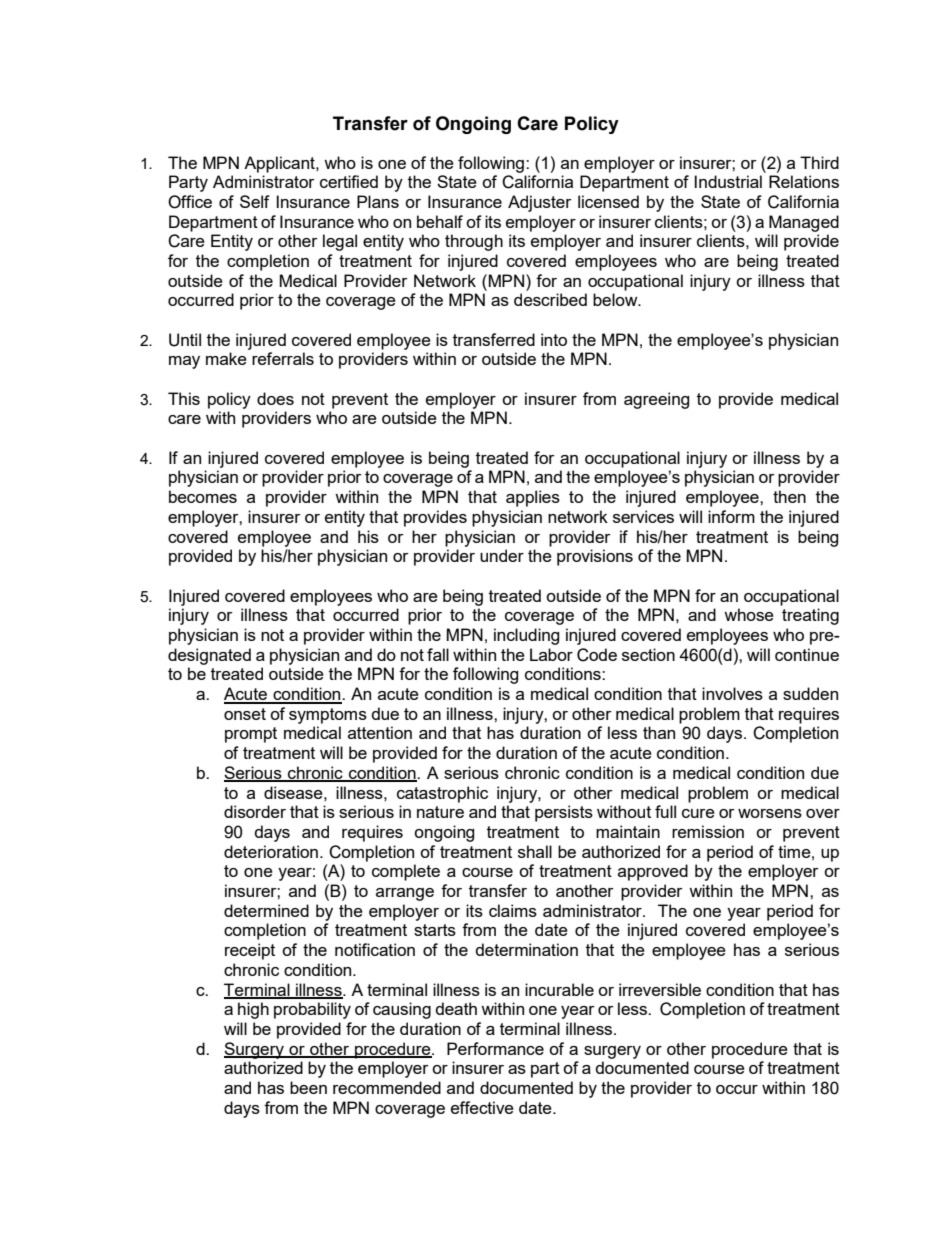  What do you see at coordinates (245, 714) in the page?
I see `onset` at bounding box center [245, 714].
